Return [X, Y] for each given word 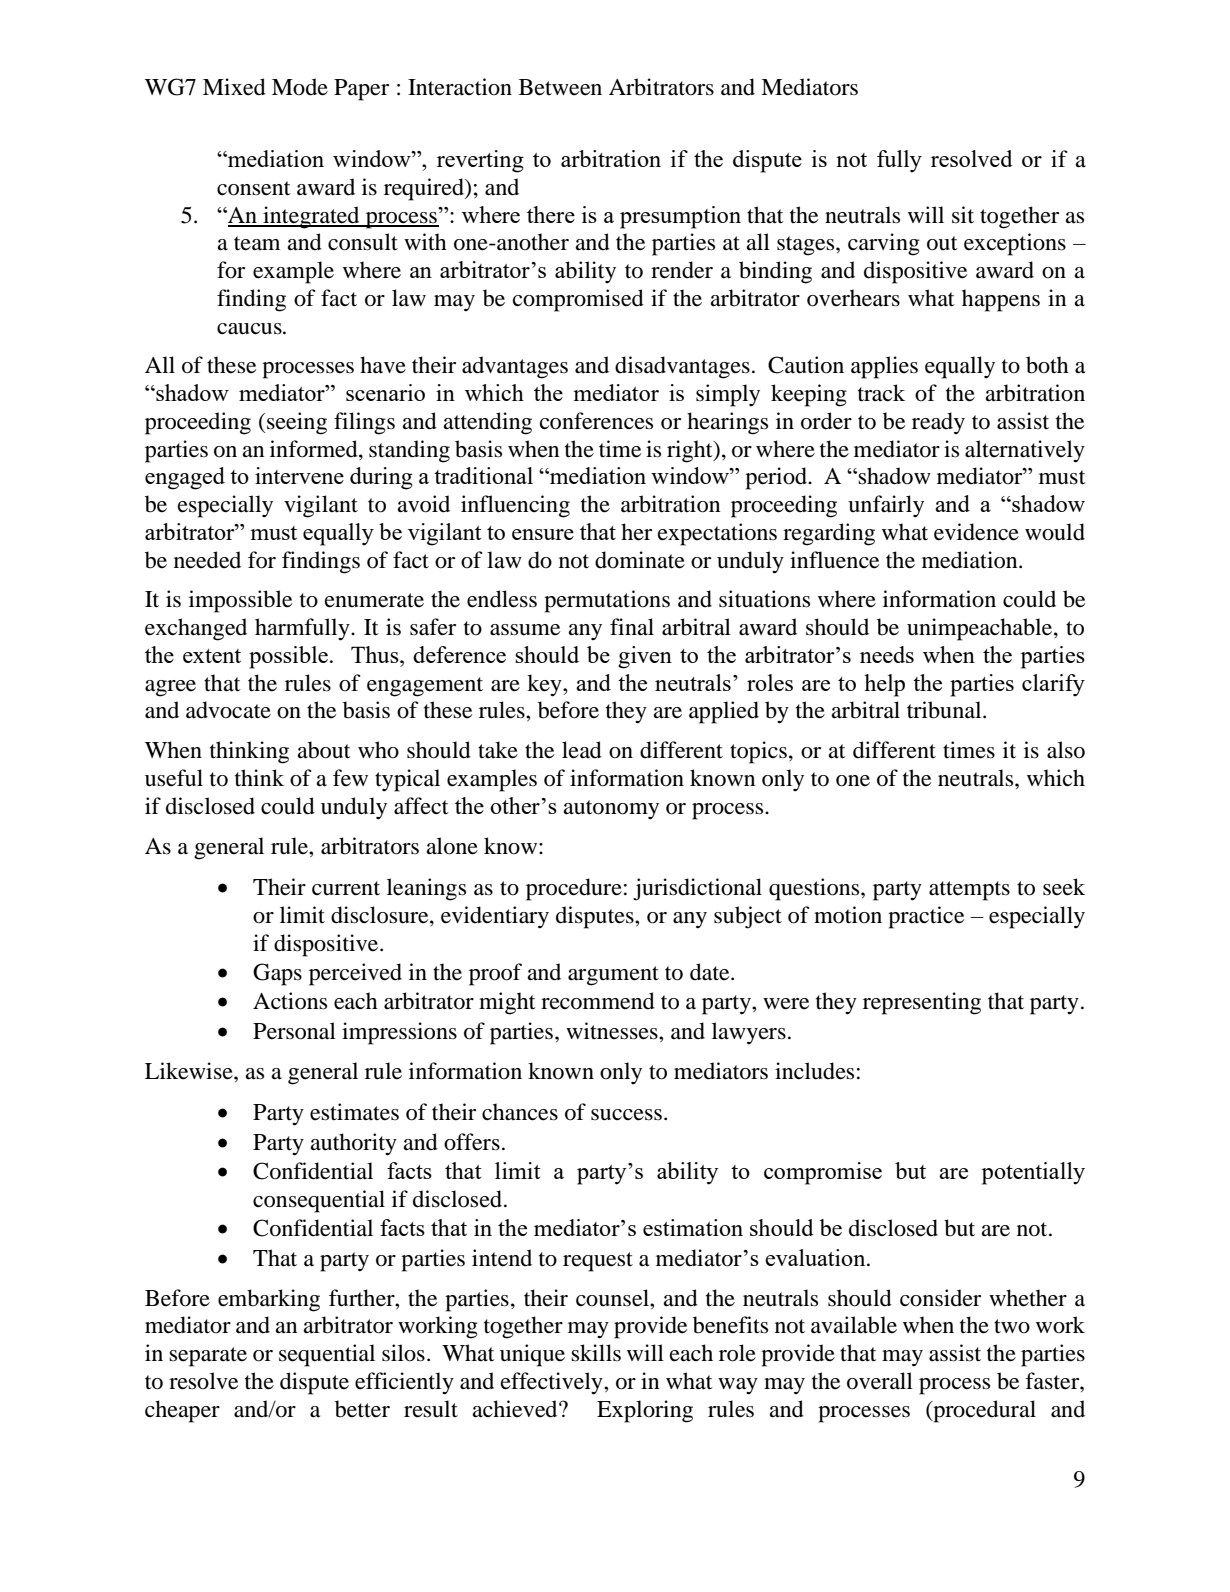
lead [582, 750]
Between [560, 87]
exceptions [1015, 244]
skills [596, 1353]
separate [208, 1357]
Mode [300, 87]
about [324, 750]
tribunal [945, 710]
